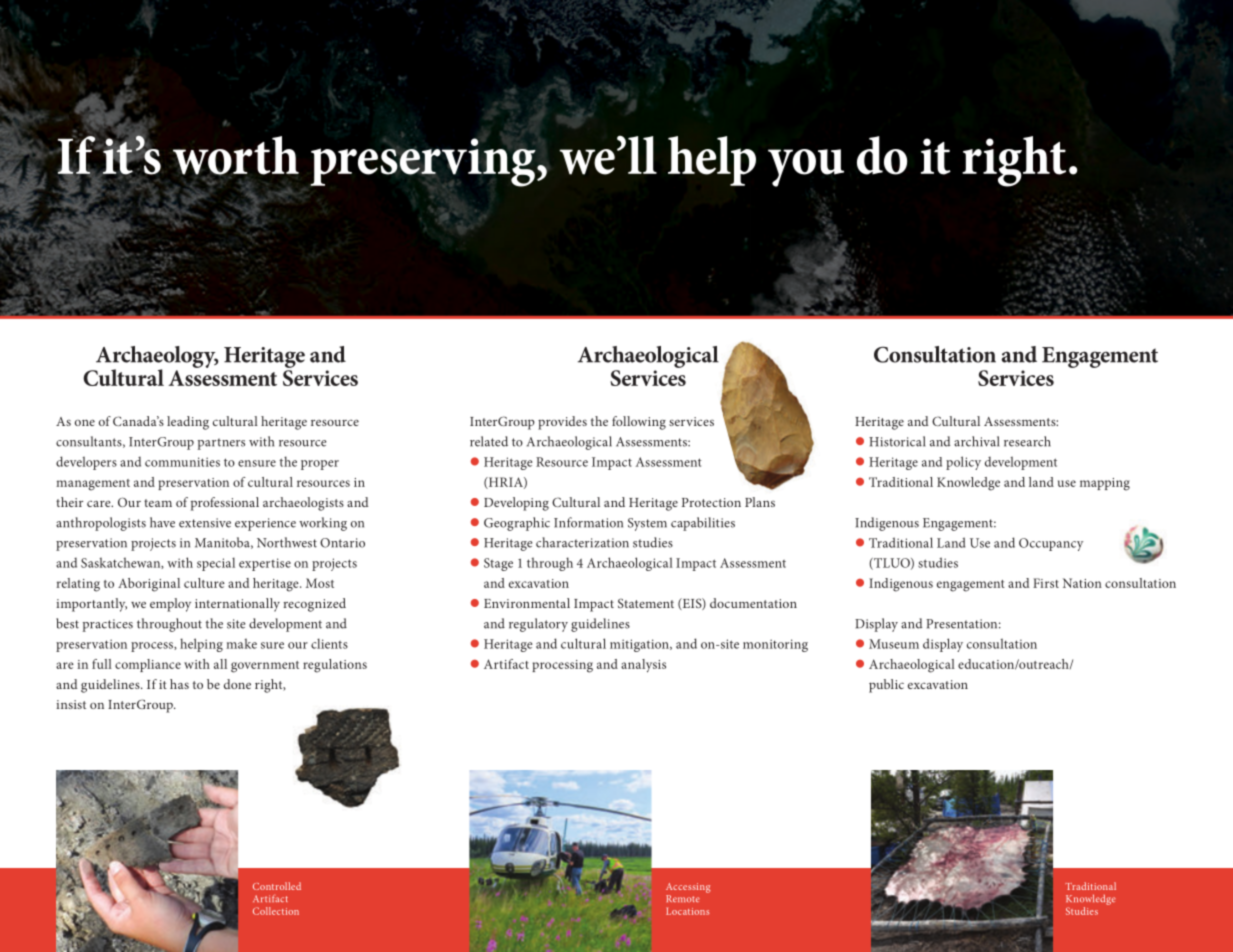  I want to click on leading, so click(188, 423).
